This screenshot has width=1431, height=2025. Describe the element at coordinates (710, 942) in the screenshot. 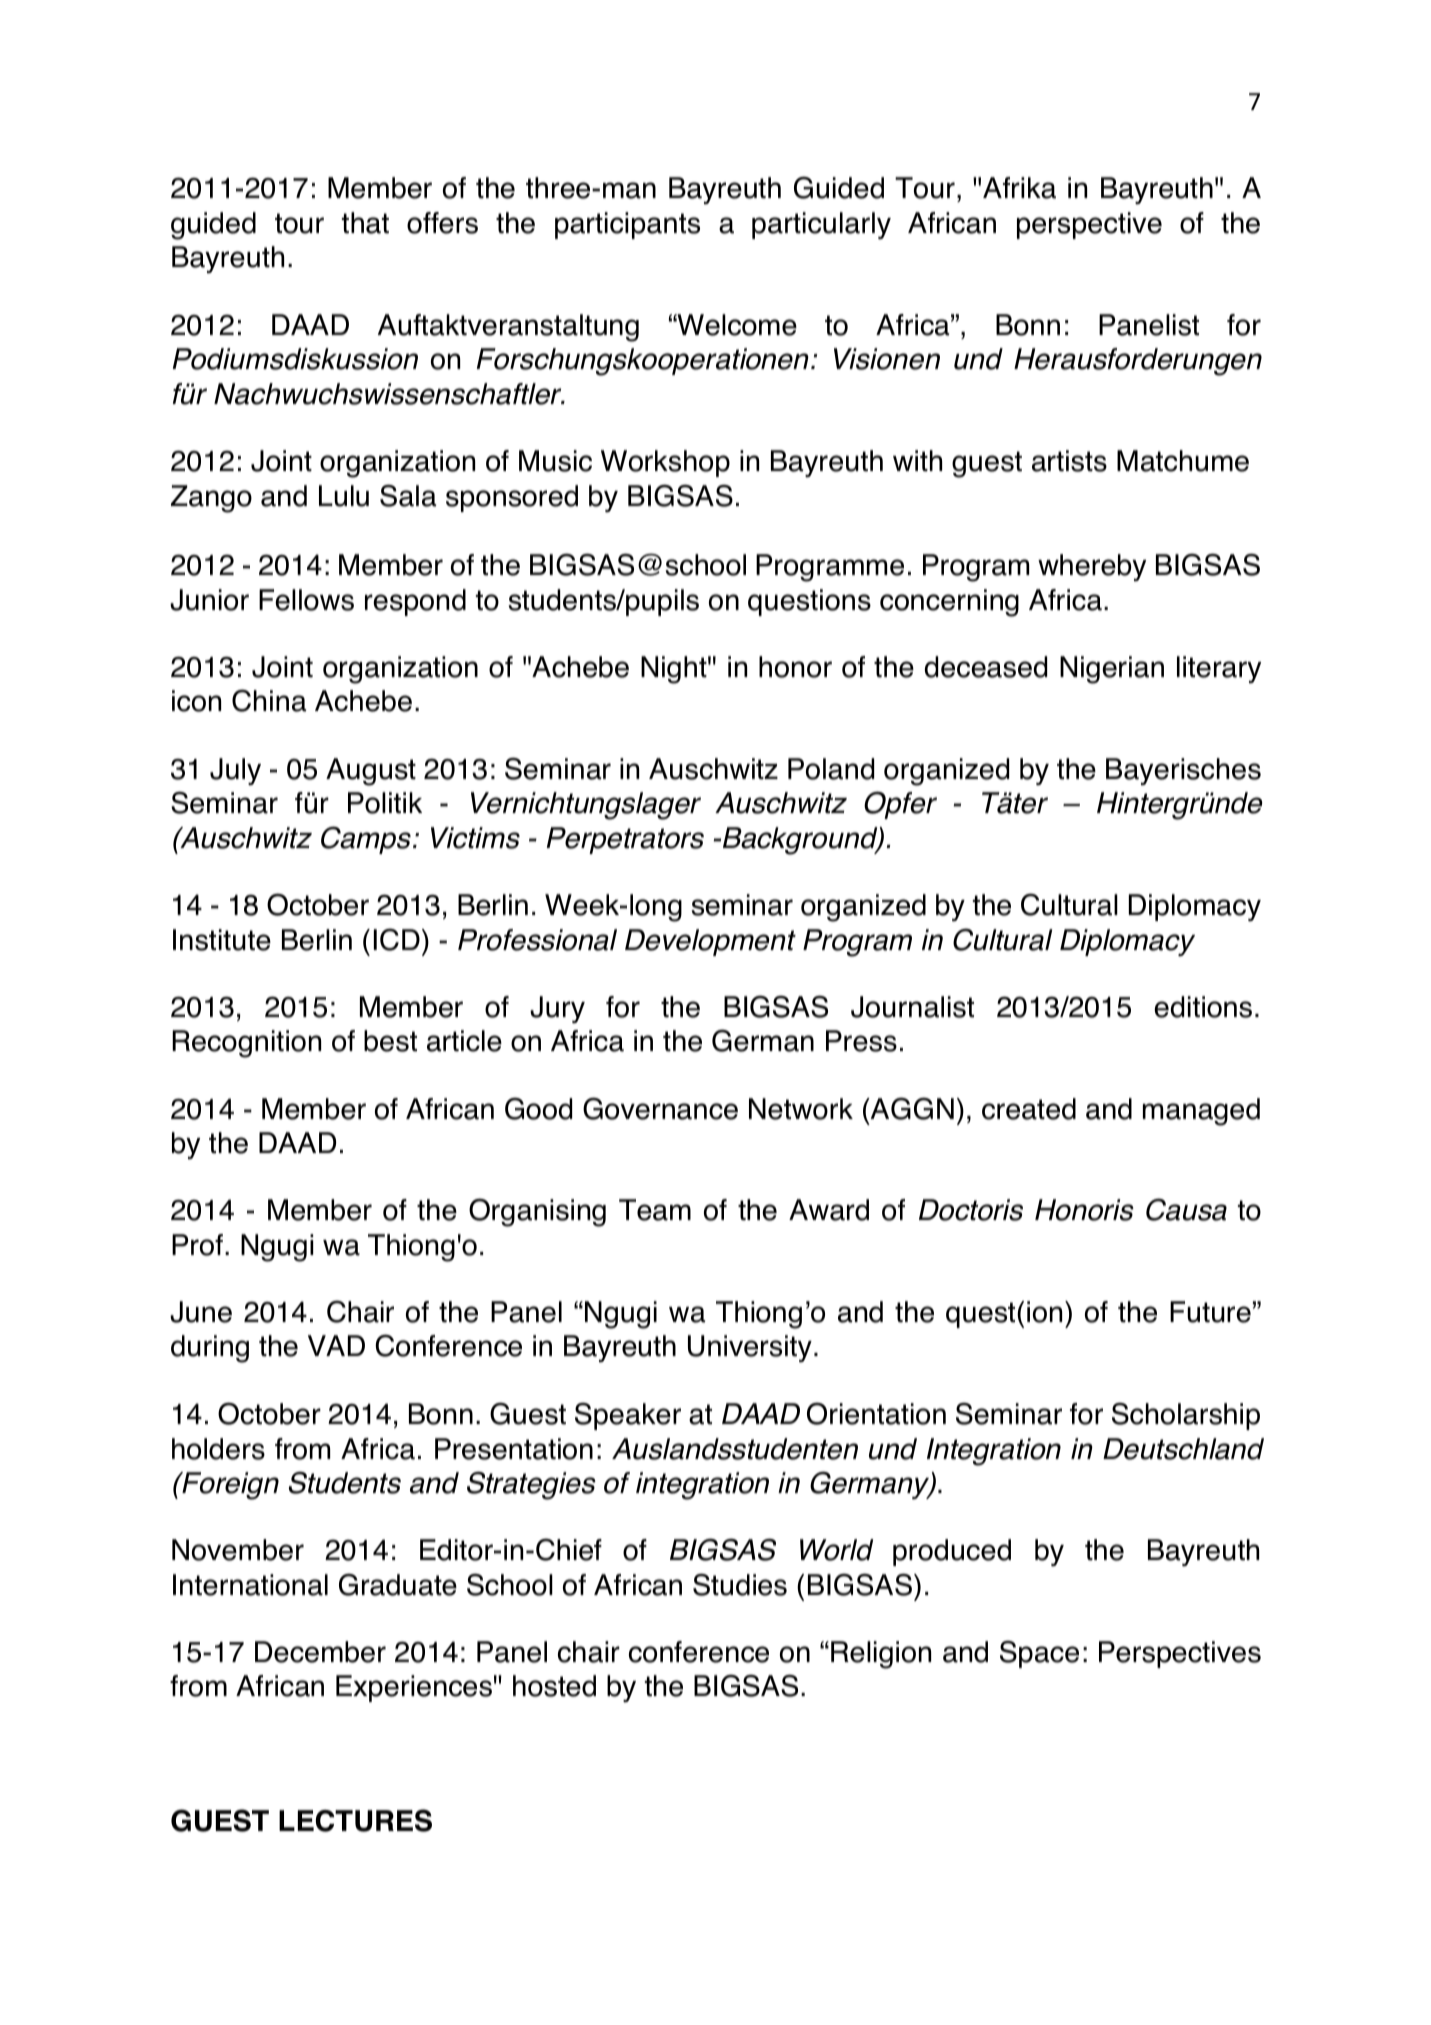

I see `Development` at that location.
